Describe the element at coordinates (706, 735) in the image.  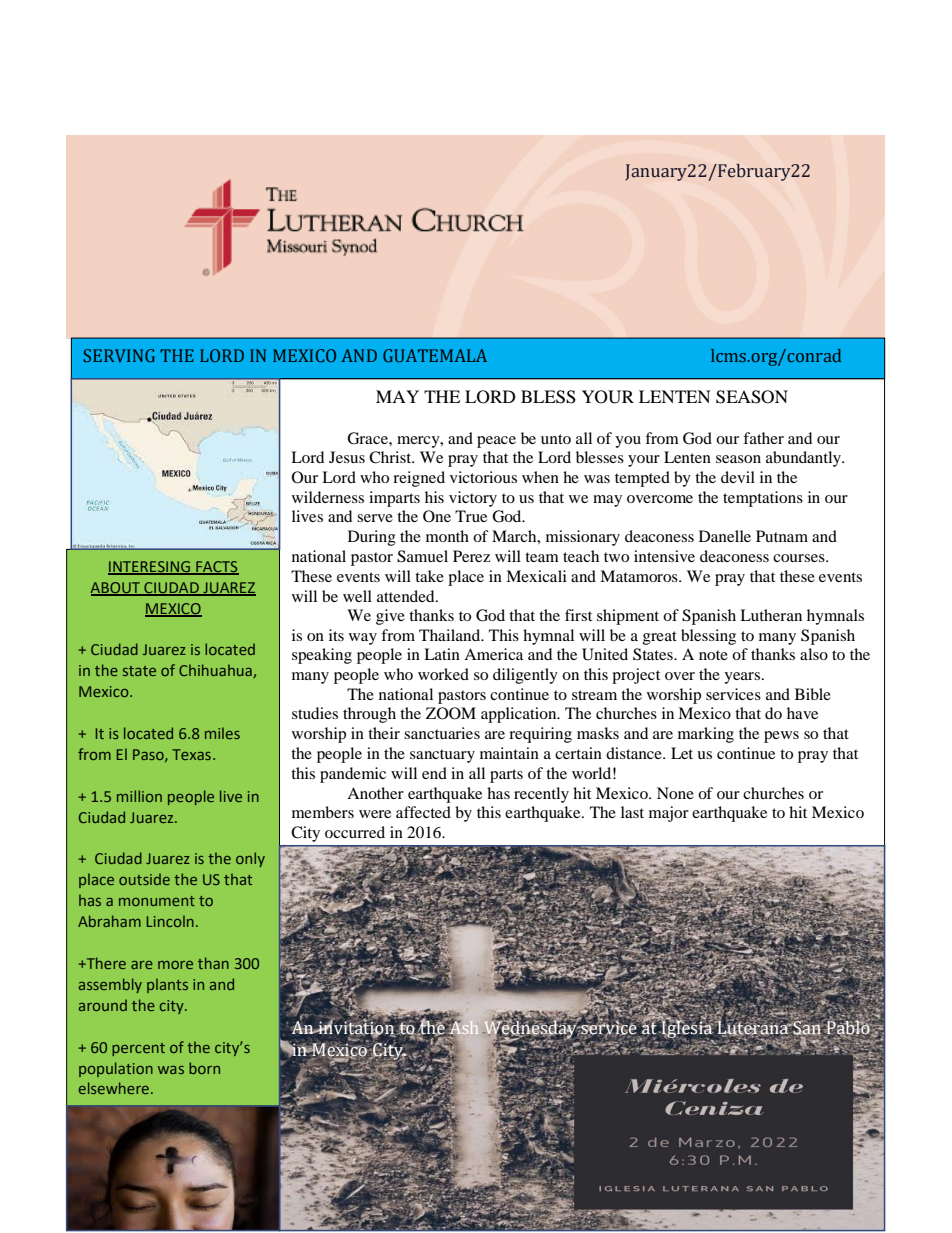
I see `marking` at that location.
